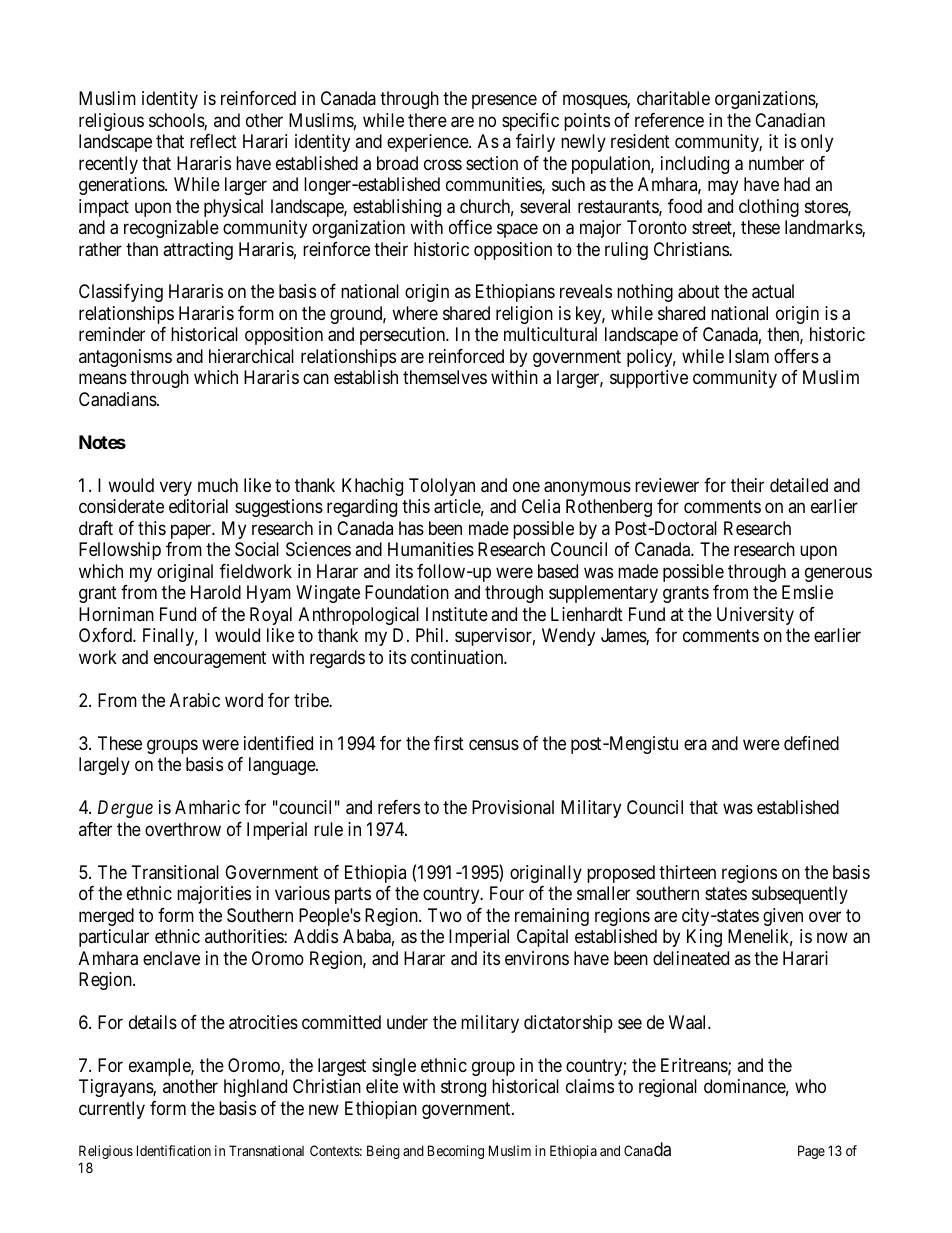 The image size is (952, 1233). Describe the element at coordinates (213, 141) in the image. I see `reflect` at that location.
